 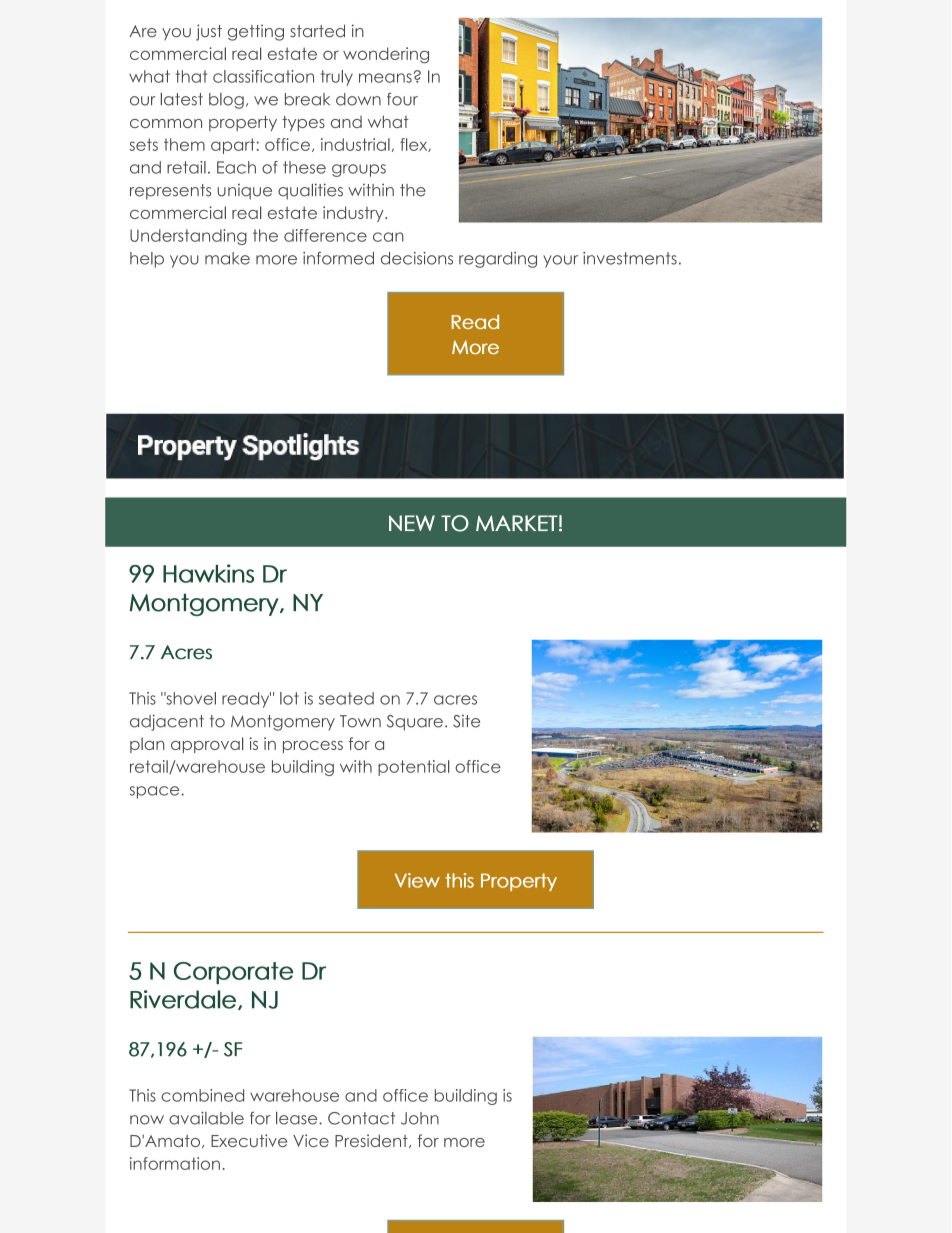 What do you see at coordinates (207, 745) in the screenshot?
I see `approval` at bounding box center [207, 745].
